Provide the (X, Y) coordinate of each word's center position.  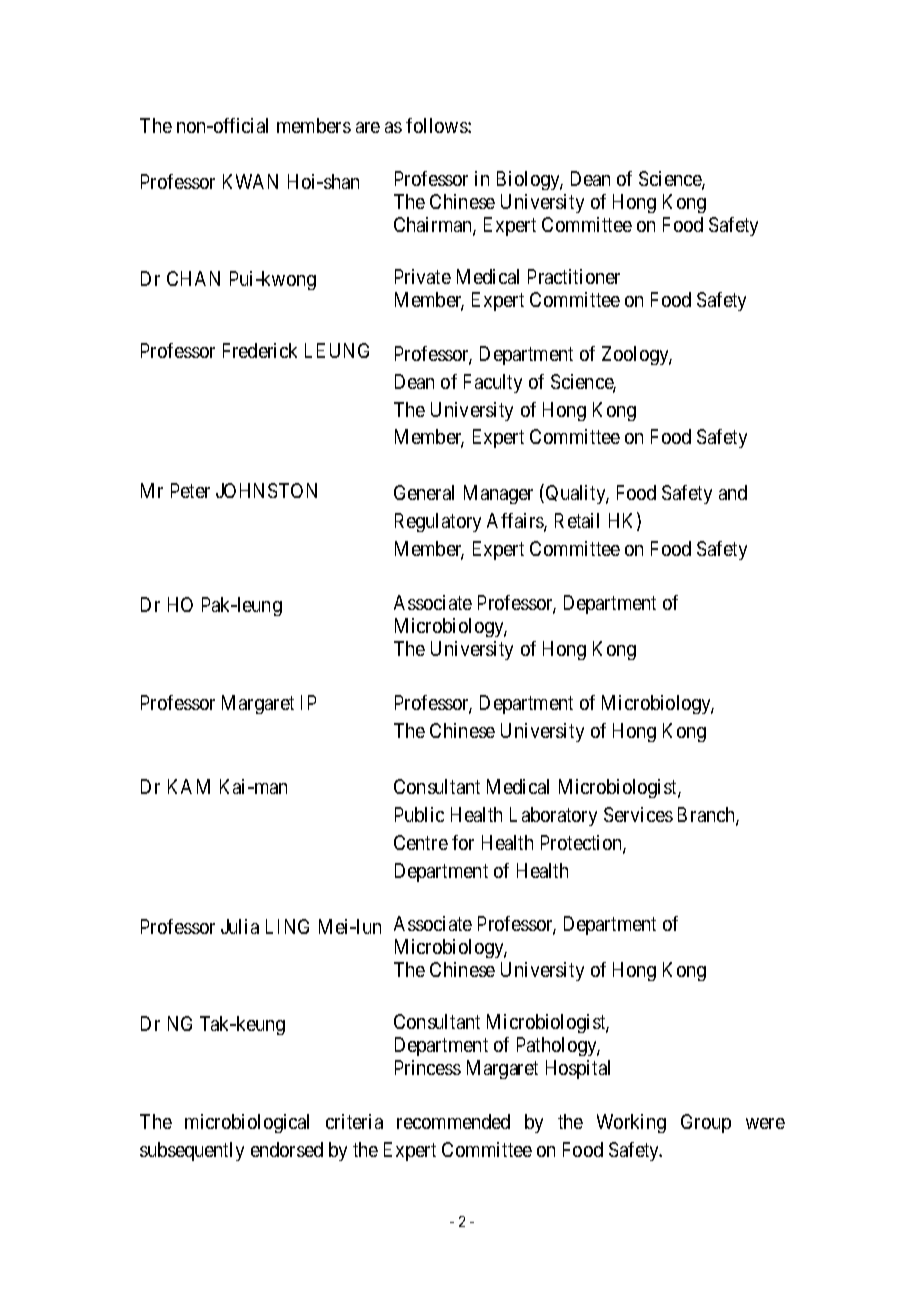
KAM (189, 786)
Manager (498, 494)
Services (638, 814)
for (463, 842)
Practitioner (574, 276)
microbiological (247, 1123)
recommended (453, 1121)
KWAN (250, 181)
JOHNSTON (266, 490)
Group (706, 1123)
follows (437, 125)
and (733, 492)
